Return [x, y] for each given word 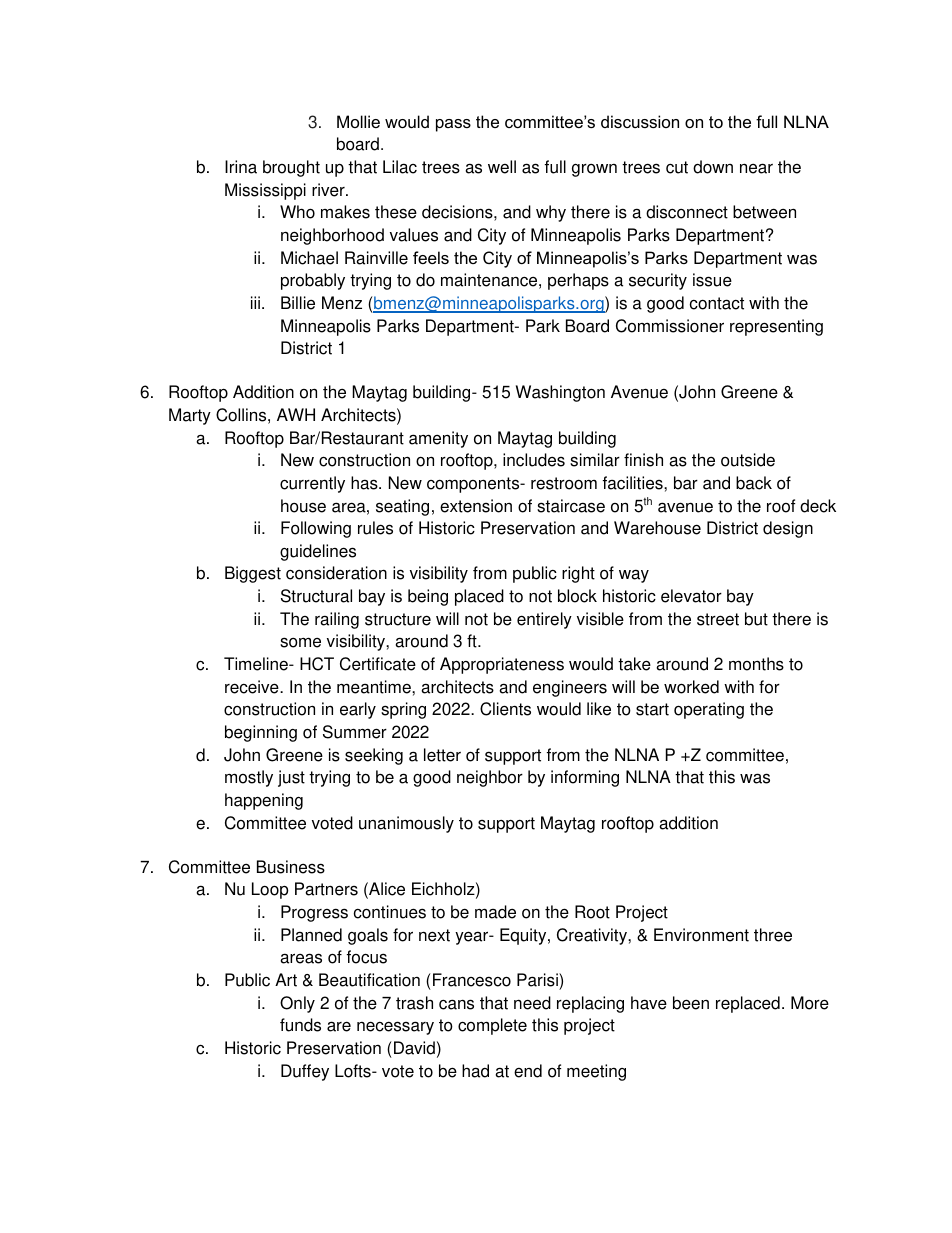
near [756, 168]
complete [492, 1026]
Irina [241, 167]
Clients [505, 709]
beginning [261, 733]
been [691, 1003]
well [502, 167]
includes [534, 460]
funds [300, 1025]
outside [748, 460]
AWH [296, 414]
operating [709, 710]
